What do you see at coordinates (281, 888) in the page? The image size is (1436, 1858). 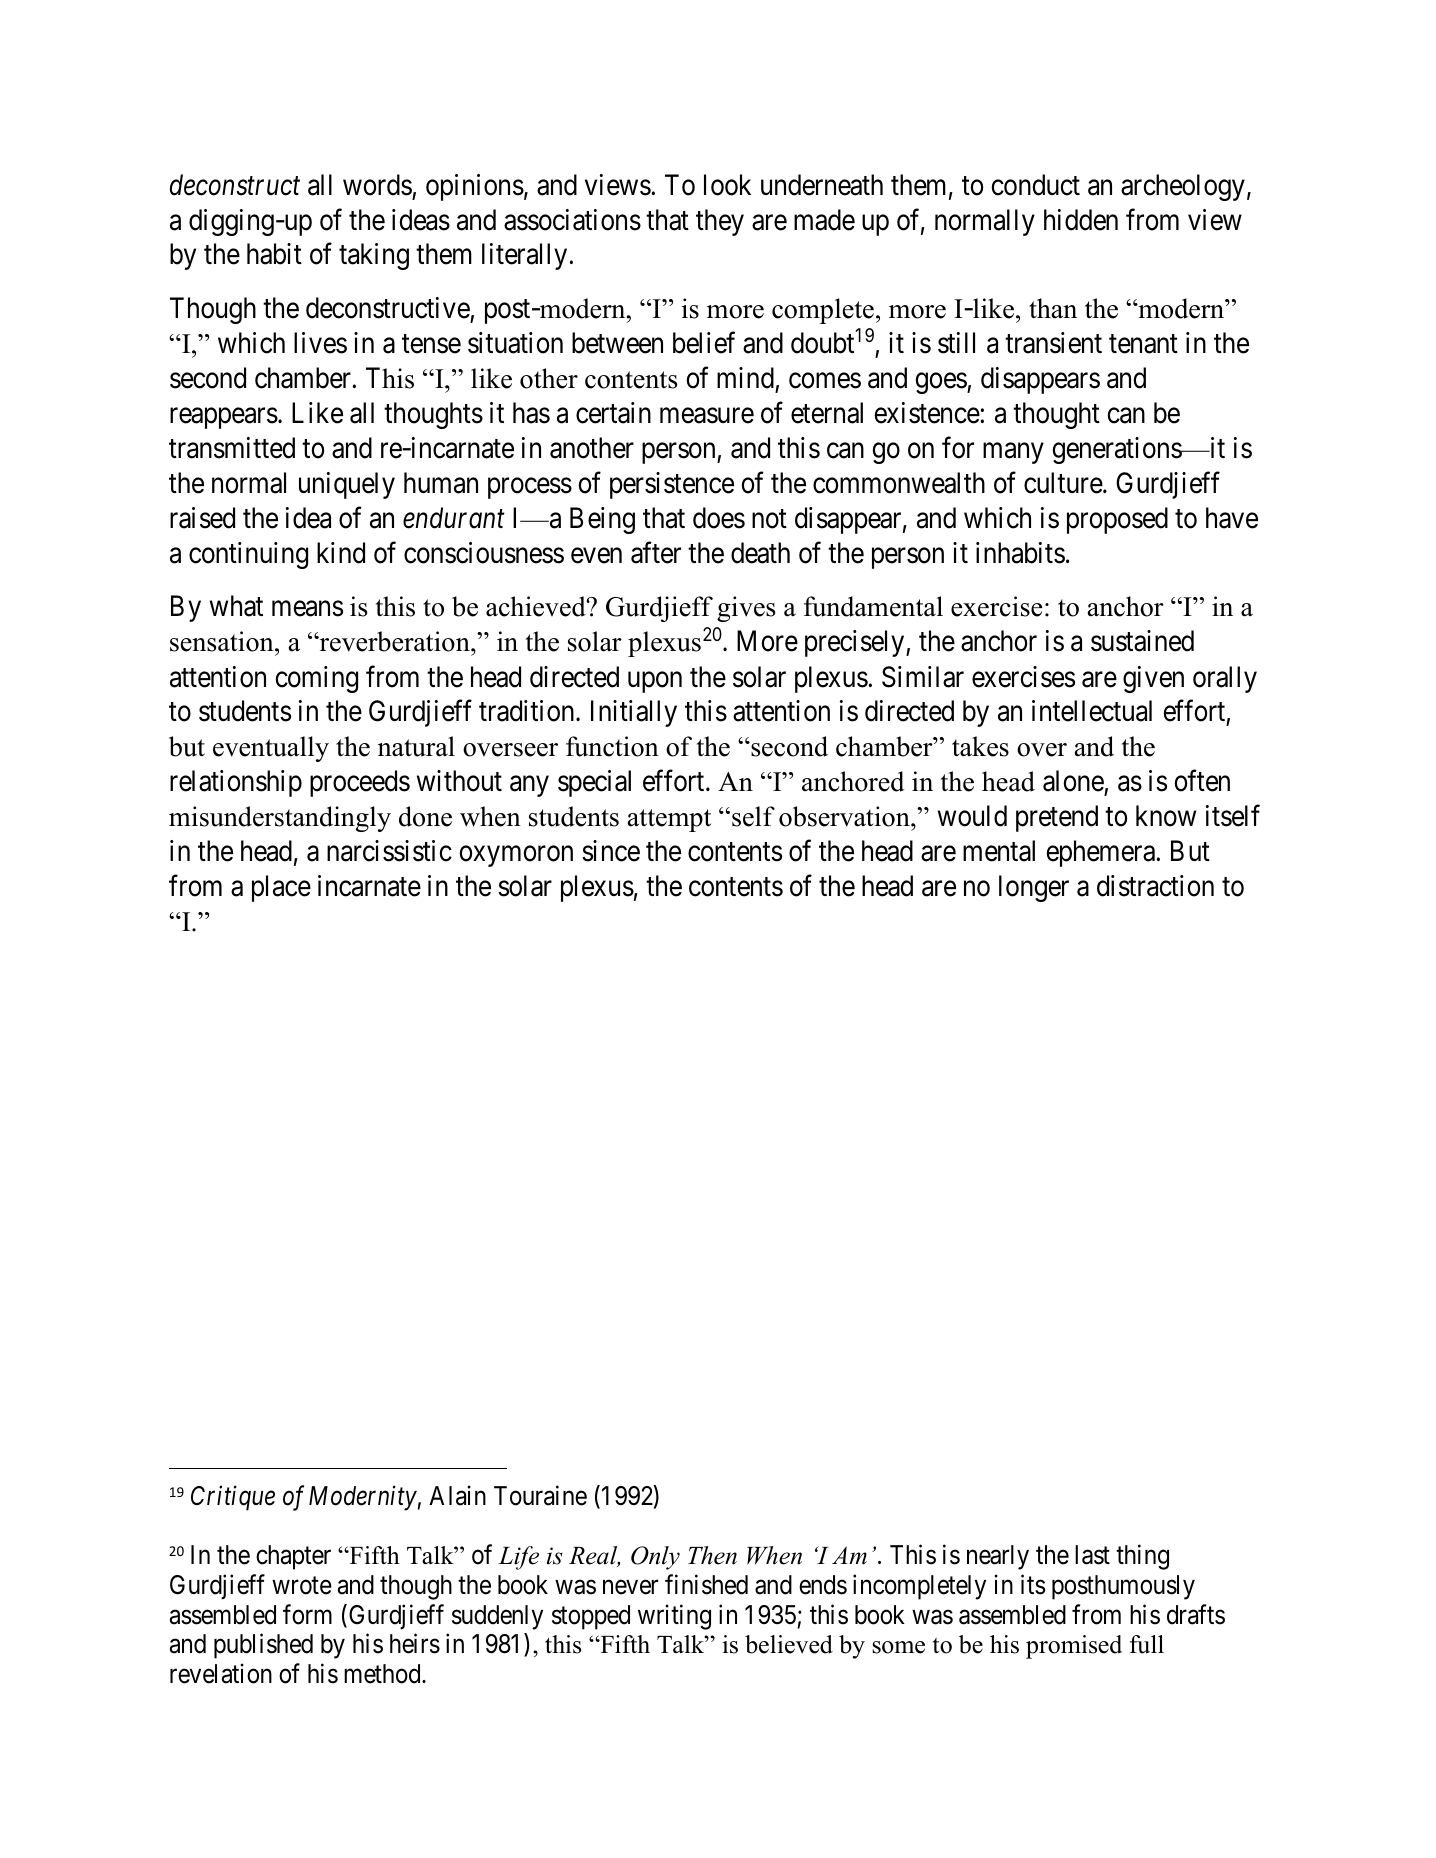 I see `place` at bounding box center [281, 888].
